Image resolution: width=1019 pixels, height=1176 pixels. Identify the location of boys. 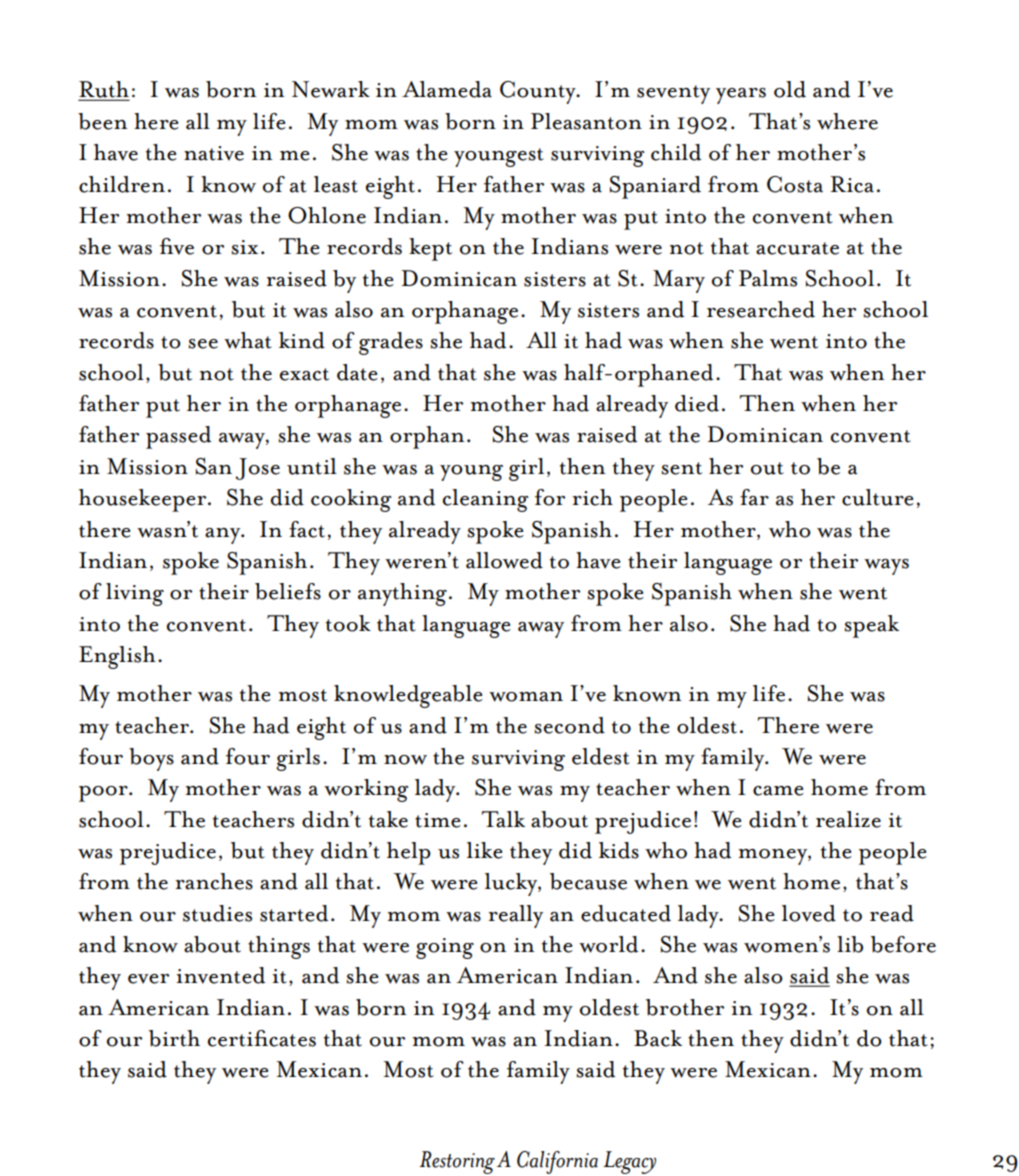
(151, 759).
